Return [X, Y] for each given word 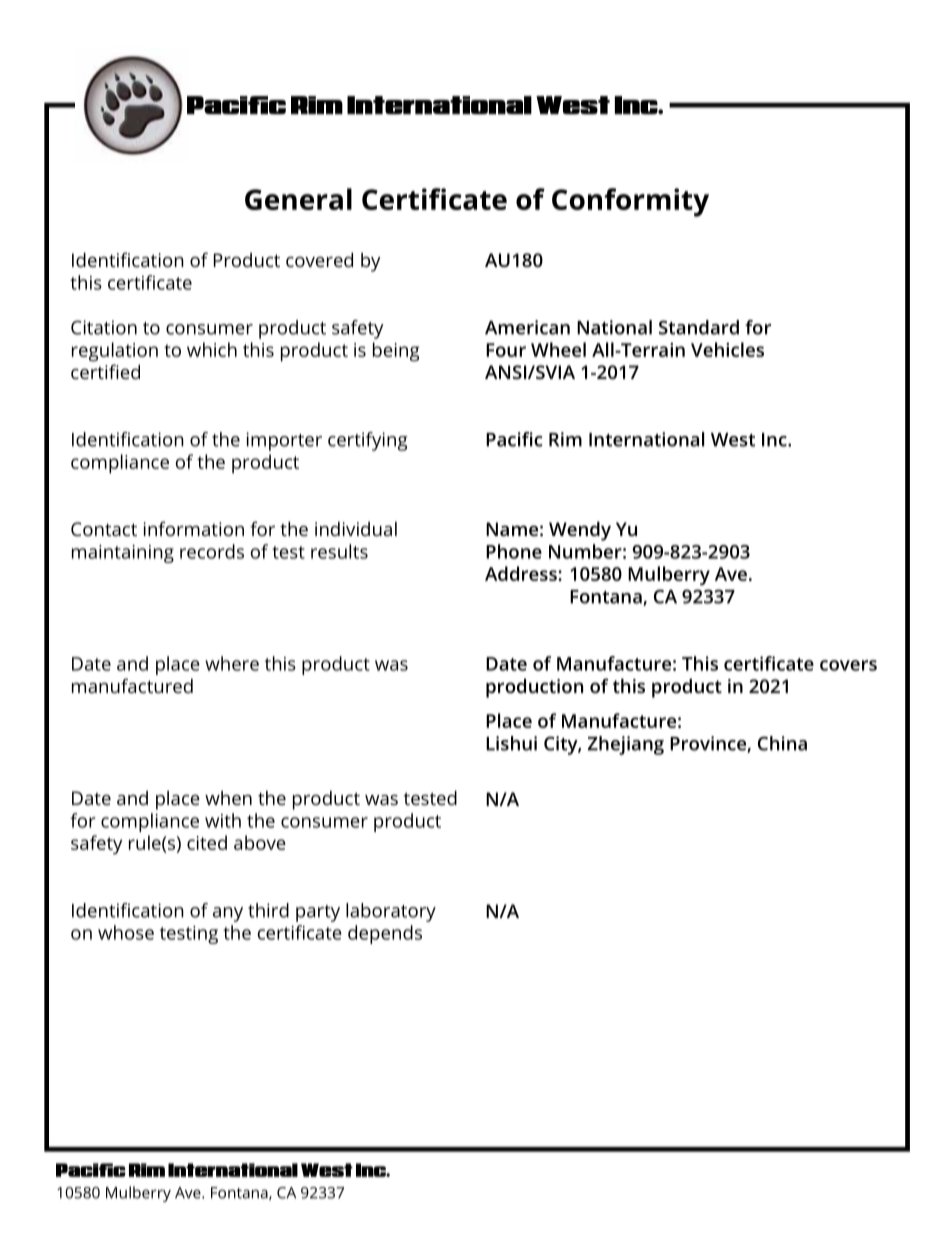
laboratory [391, 912]
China [782, 743]
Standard [699, 327]
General [298, 199]
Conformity [630, 202]
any [228, 914]
